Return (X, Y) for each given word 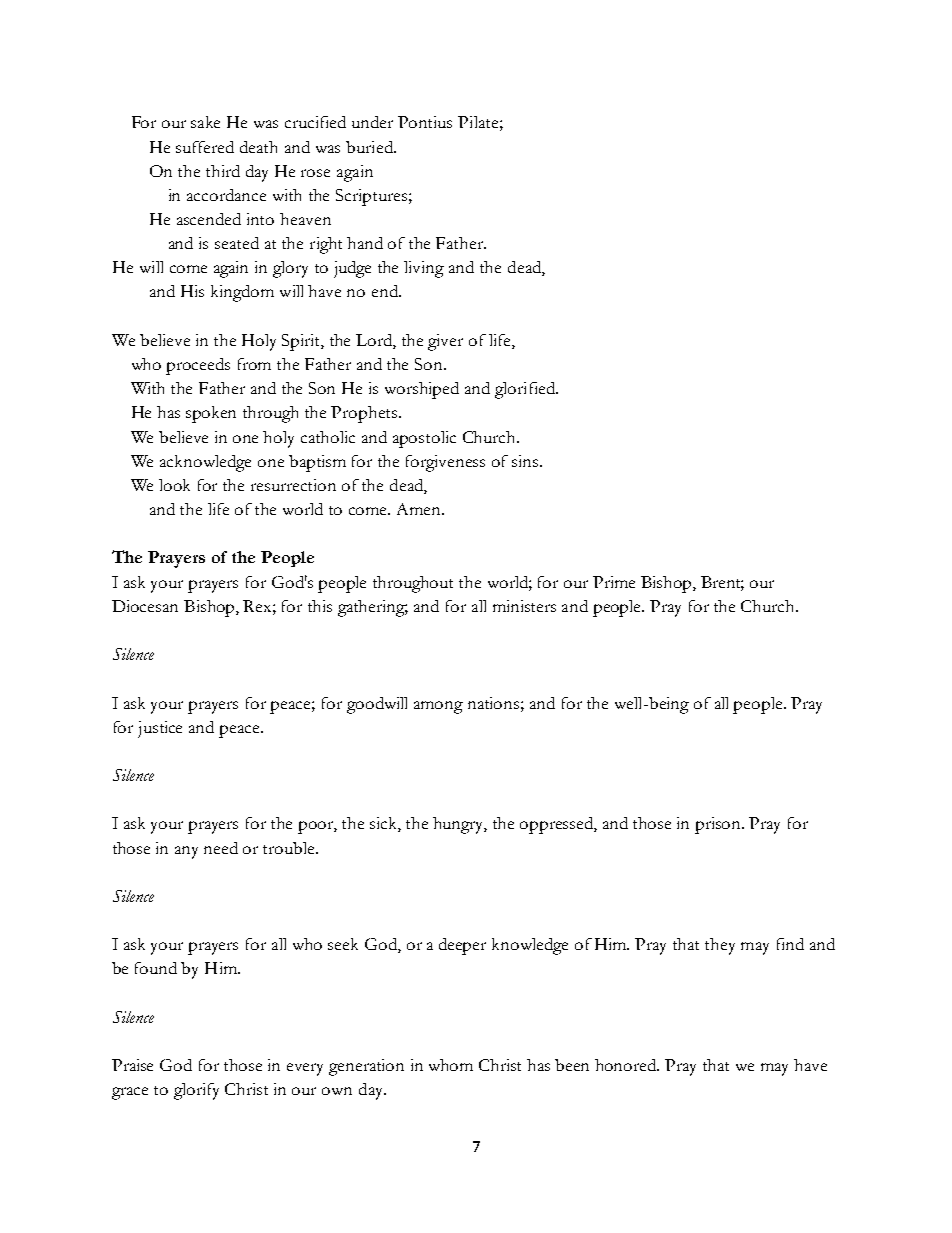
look (174, 485)
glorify (196, 1091)
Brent (722, 583)
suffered (205, 147)
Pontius (425, 122)
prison (719, 825)
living (424, 269)
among (438, 707)
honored (627, 1065)
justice (160, 729)
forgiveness (445, 463)
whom (451, 1065)
